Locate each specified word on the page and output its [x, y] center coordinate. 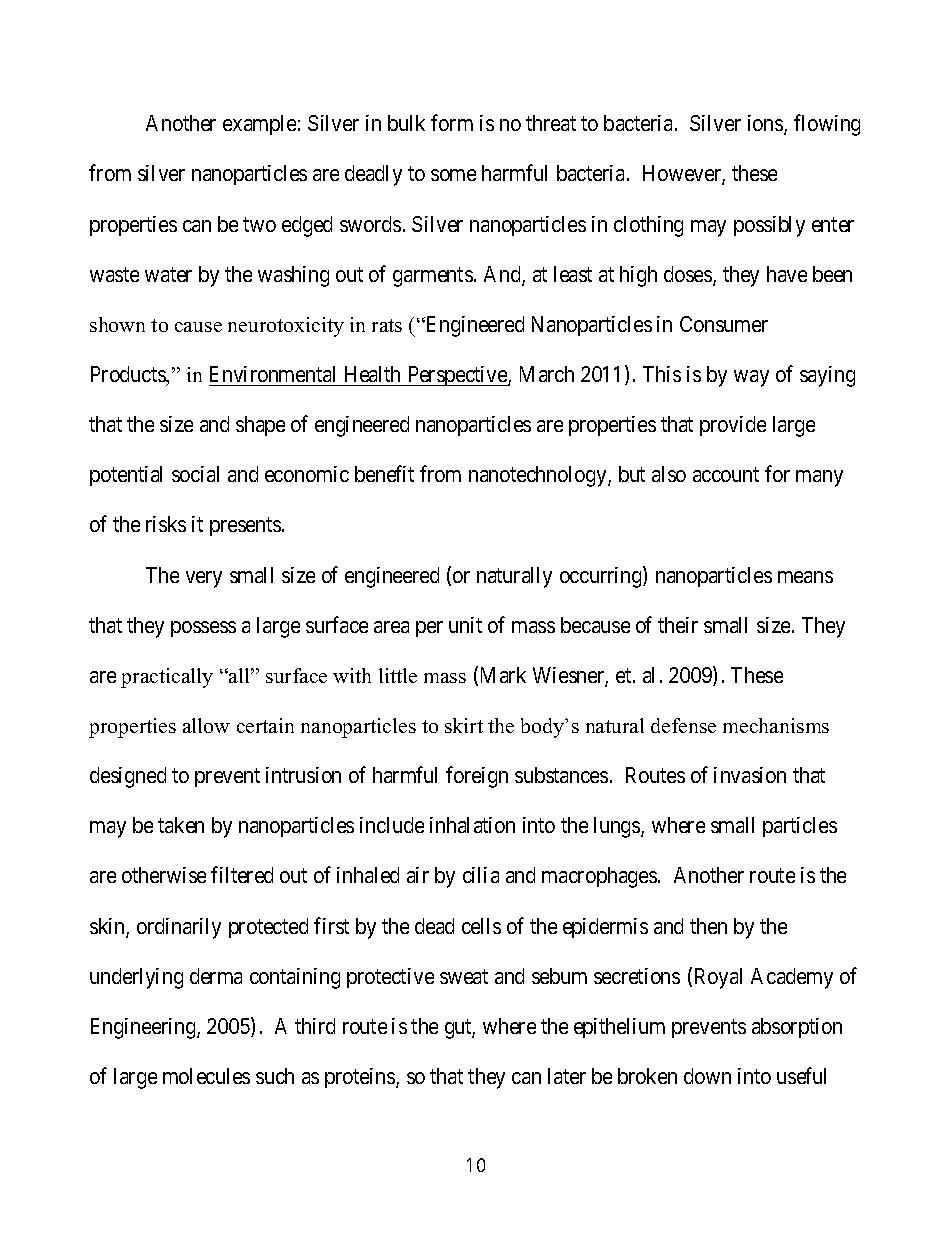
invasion [750, 775]
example [259, 125]
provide [733, 426]
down [707, 1076]
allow [206, 725]
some [453, 175]
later [567, 1076]
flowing [827, 125]
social [195, 474]
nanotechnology [539, 476]
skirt [464, 725]
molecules [206, 1076]
